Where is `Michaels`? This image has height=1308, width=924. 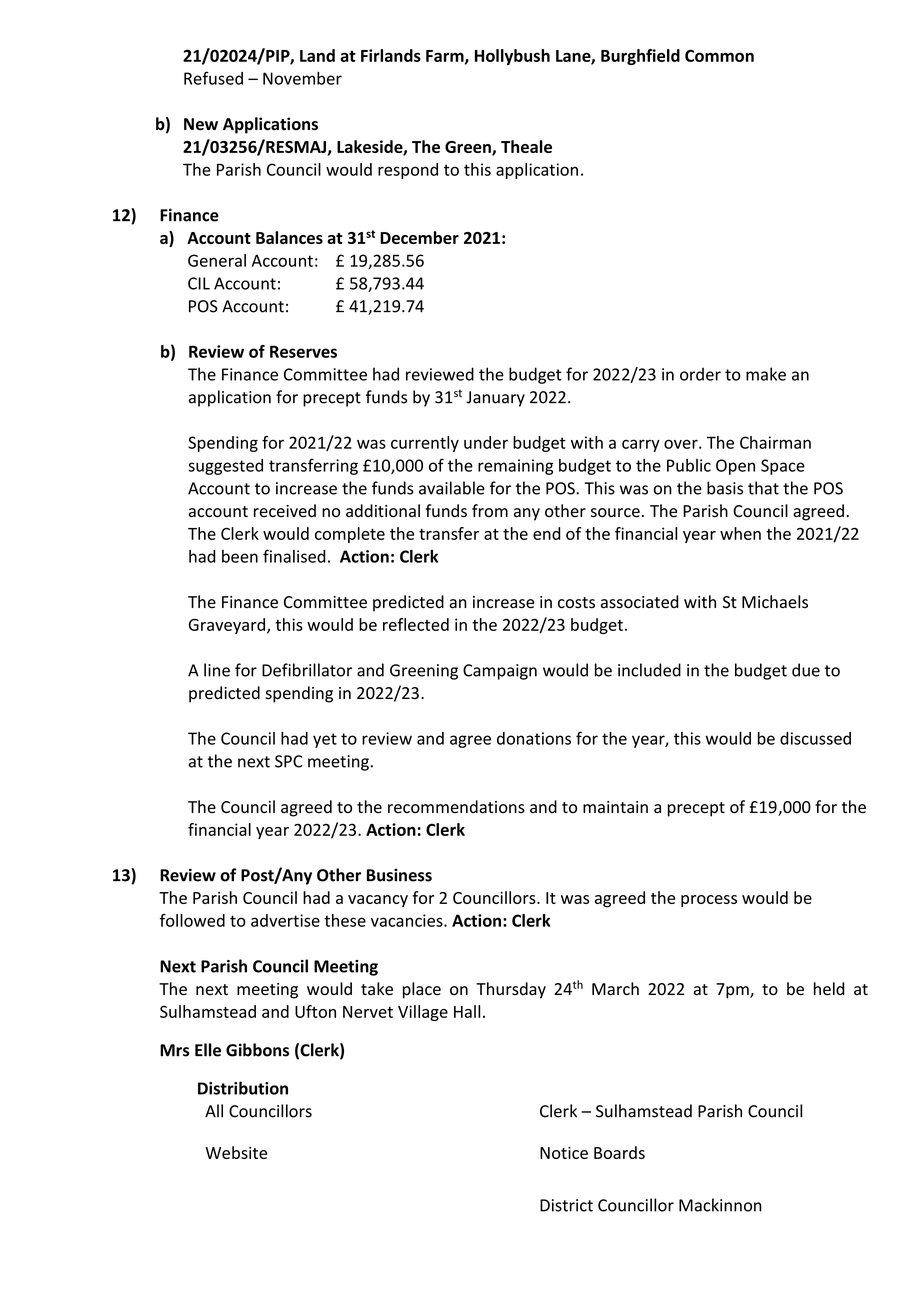
Michaels is located at coordinates (775, 602).
